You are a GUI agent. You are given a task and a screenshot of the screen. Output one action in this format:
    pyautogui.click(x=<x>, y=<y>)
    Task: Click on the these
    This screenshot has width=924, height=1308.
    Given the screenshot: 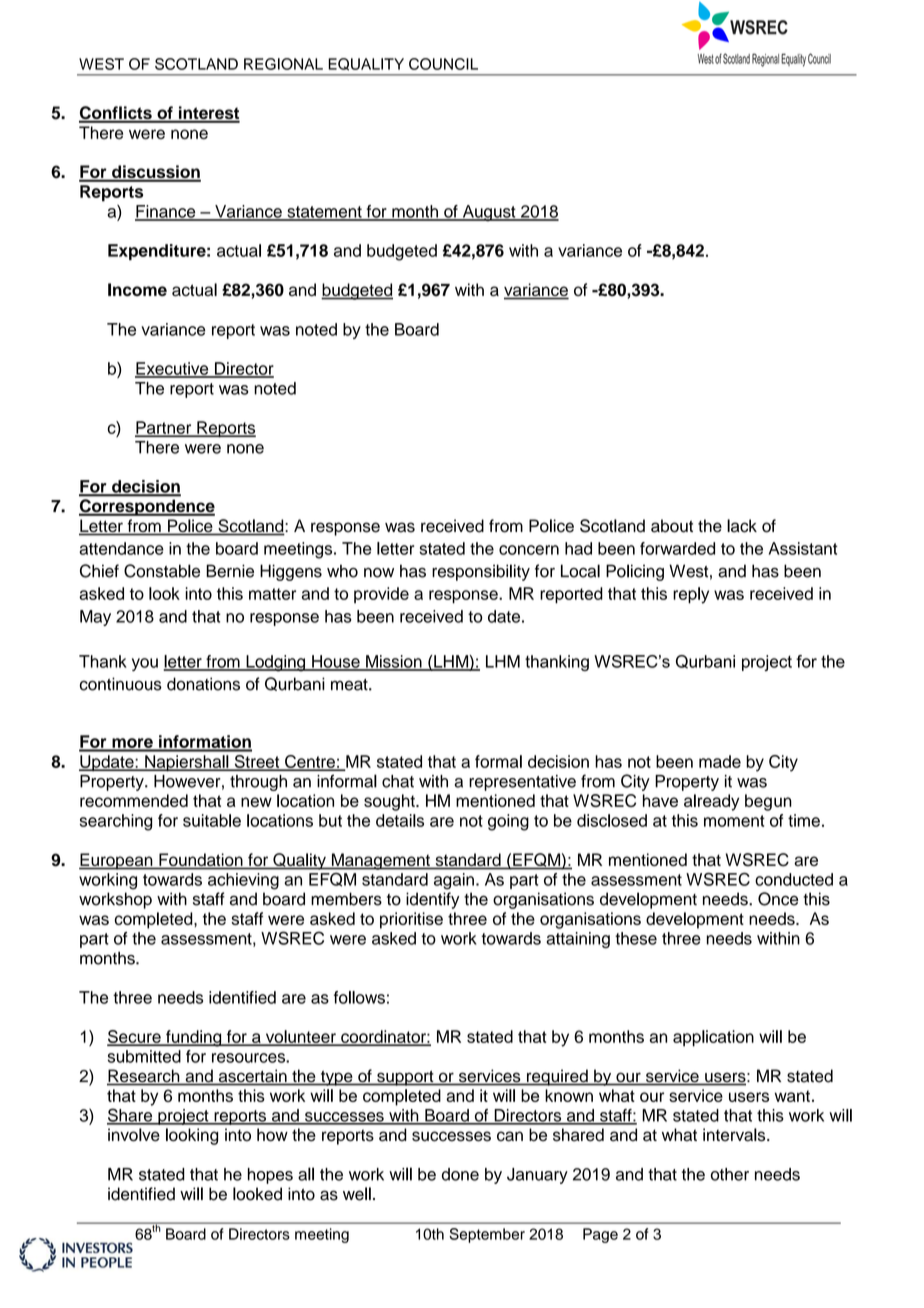 What is the action you would take?
    pyautogui.click(x=636, y=938)
